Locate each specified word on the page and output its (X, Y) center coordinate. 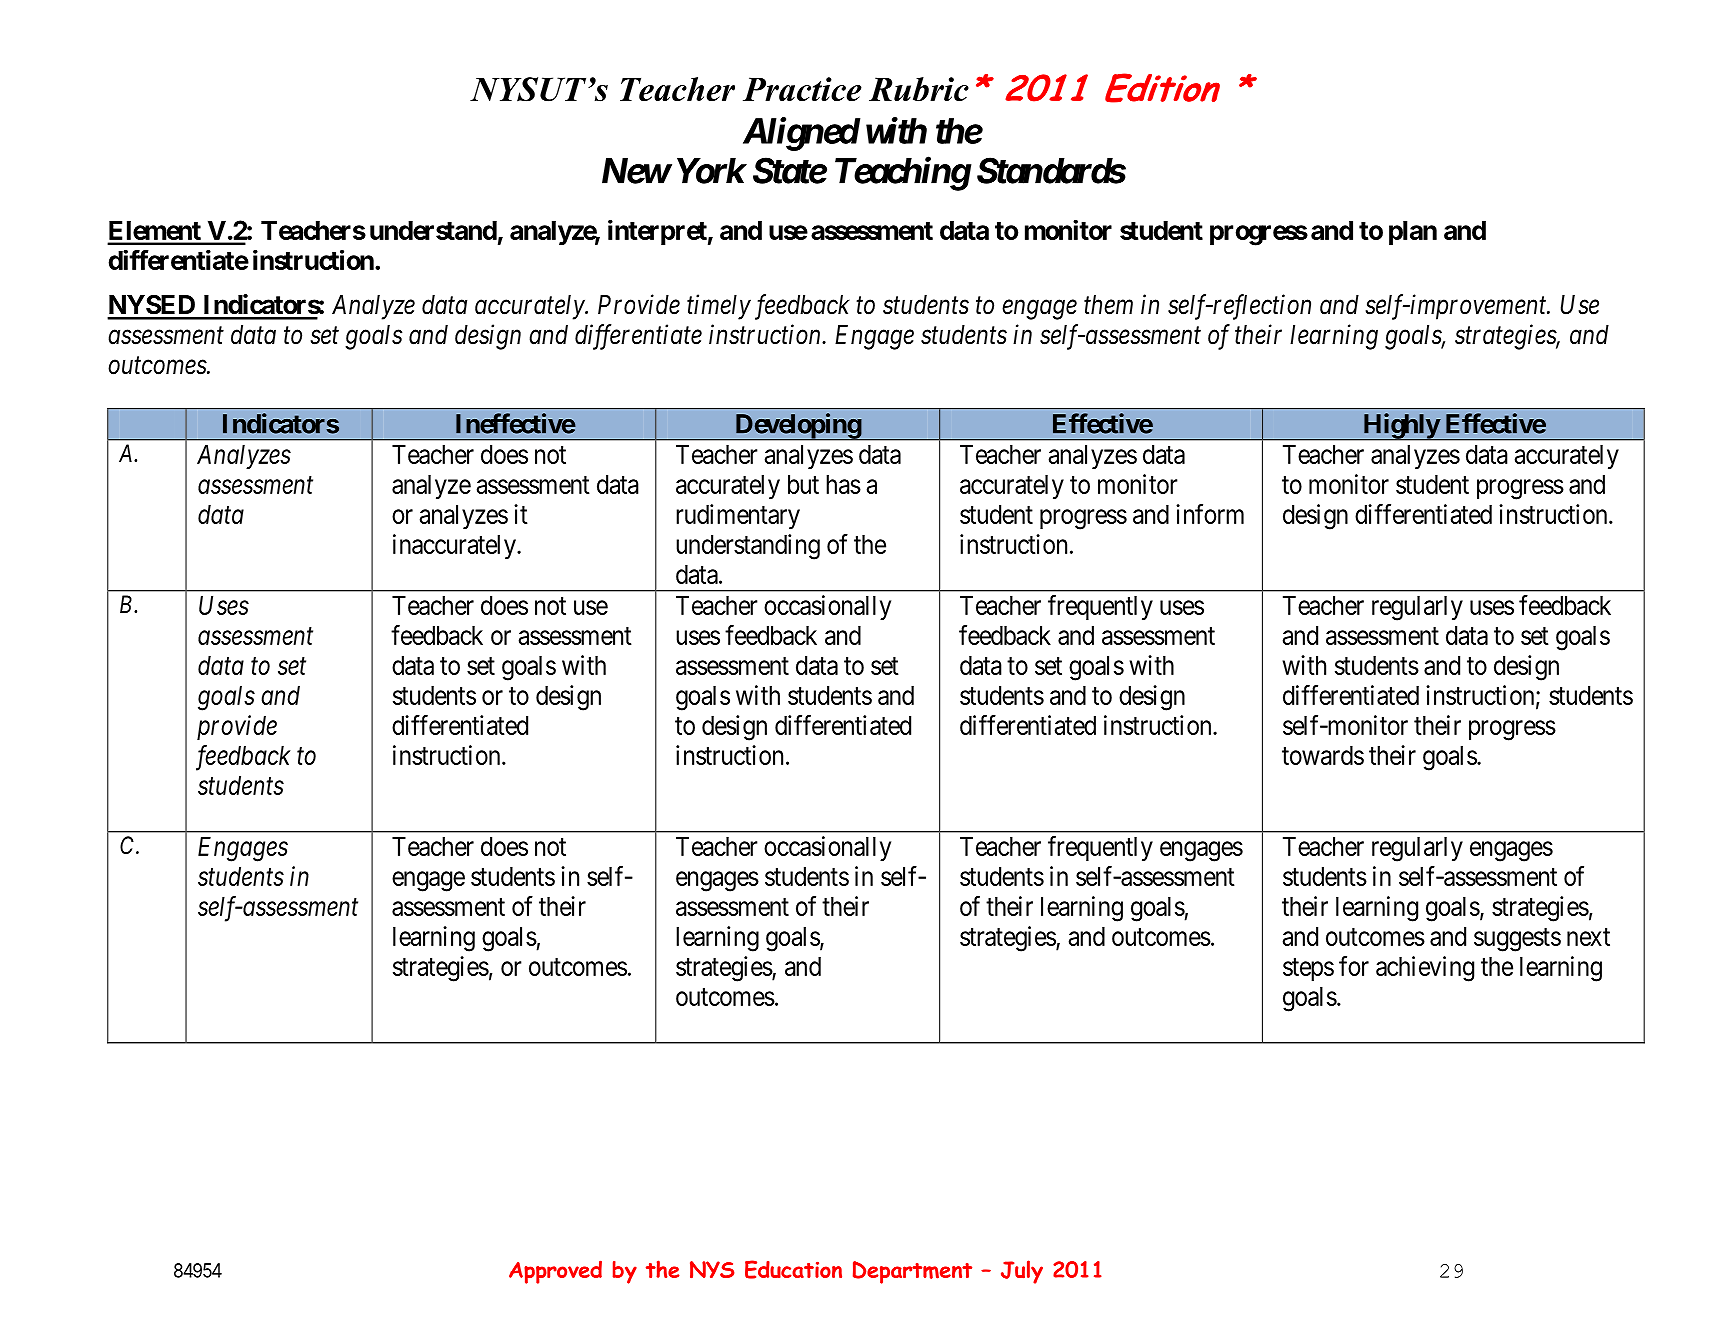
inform (1210, 514)
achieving (1425, 969)
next (1588, 937)
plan (1413, 232)
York (711, 171)
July (1022, 1272)
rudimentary (738, 516)
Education (793, 1269)
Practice (802, 89)
